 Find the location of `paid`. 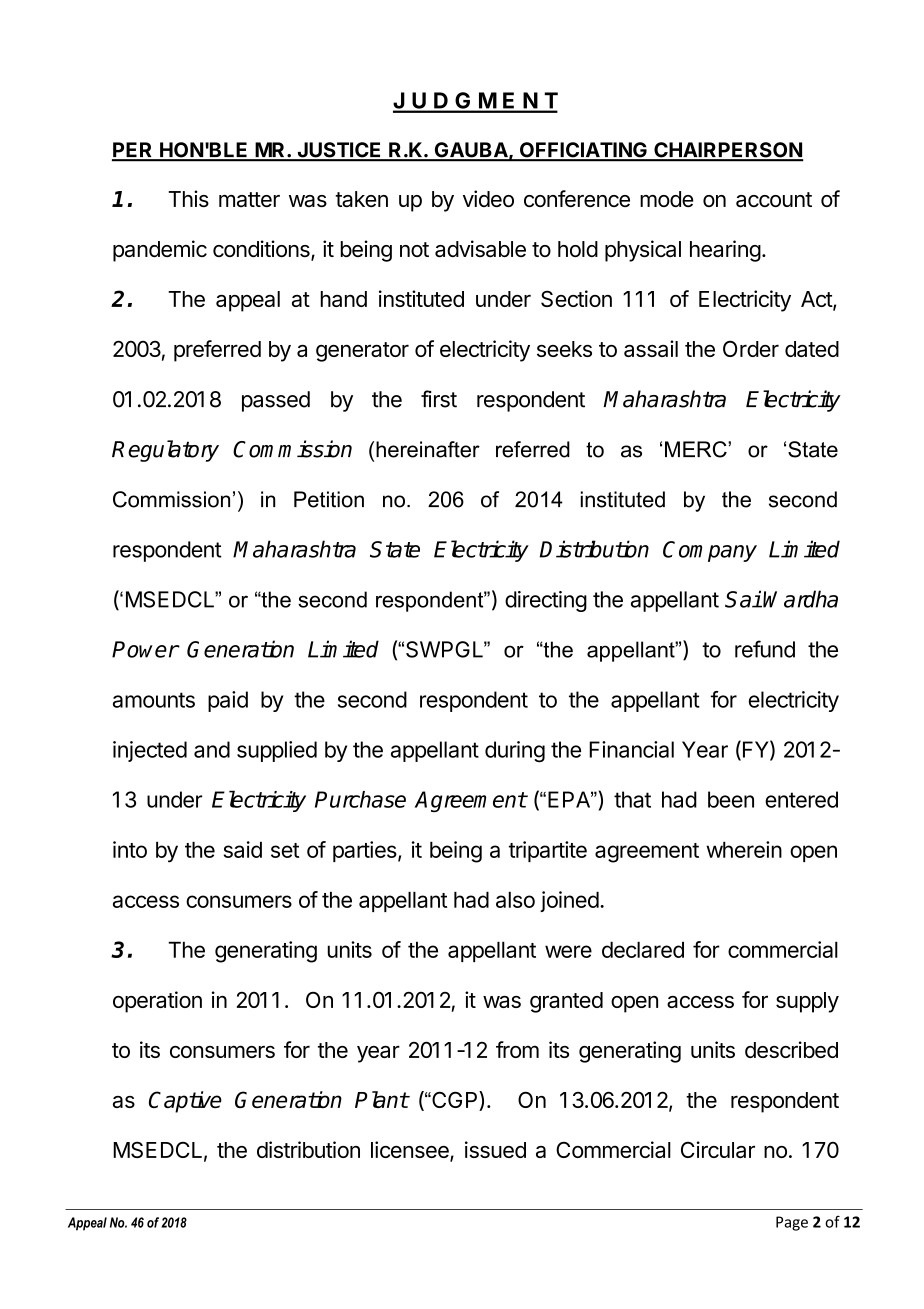

paid is located at coordinates (228, 701).
